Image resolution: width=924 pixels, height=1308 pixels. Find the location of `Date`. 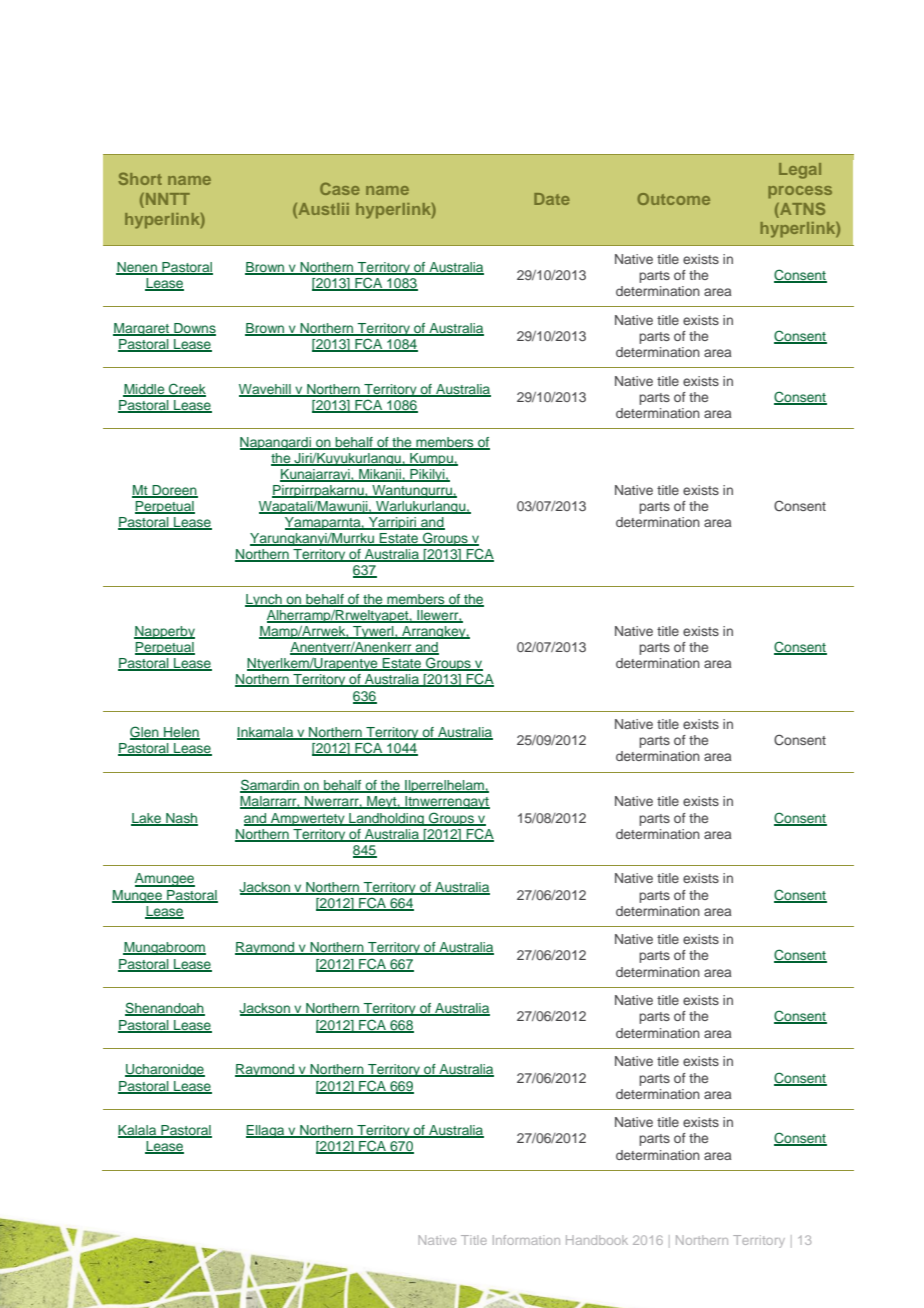

Date is located at coordinates (552, 199).
